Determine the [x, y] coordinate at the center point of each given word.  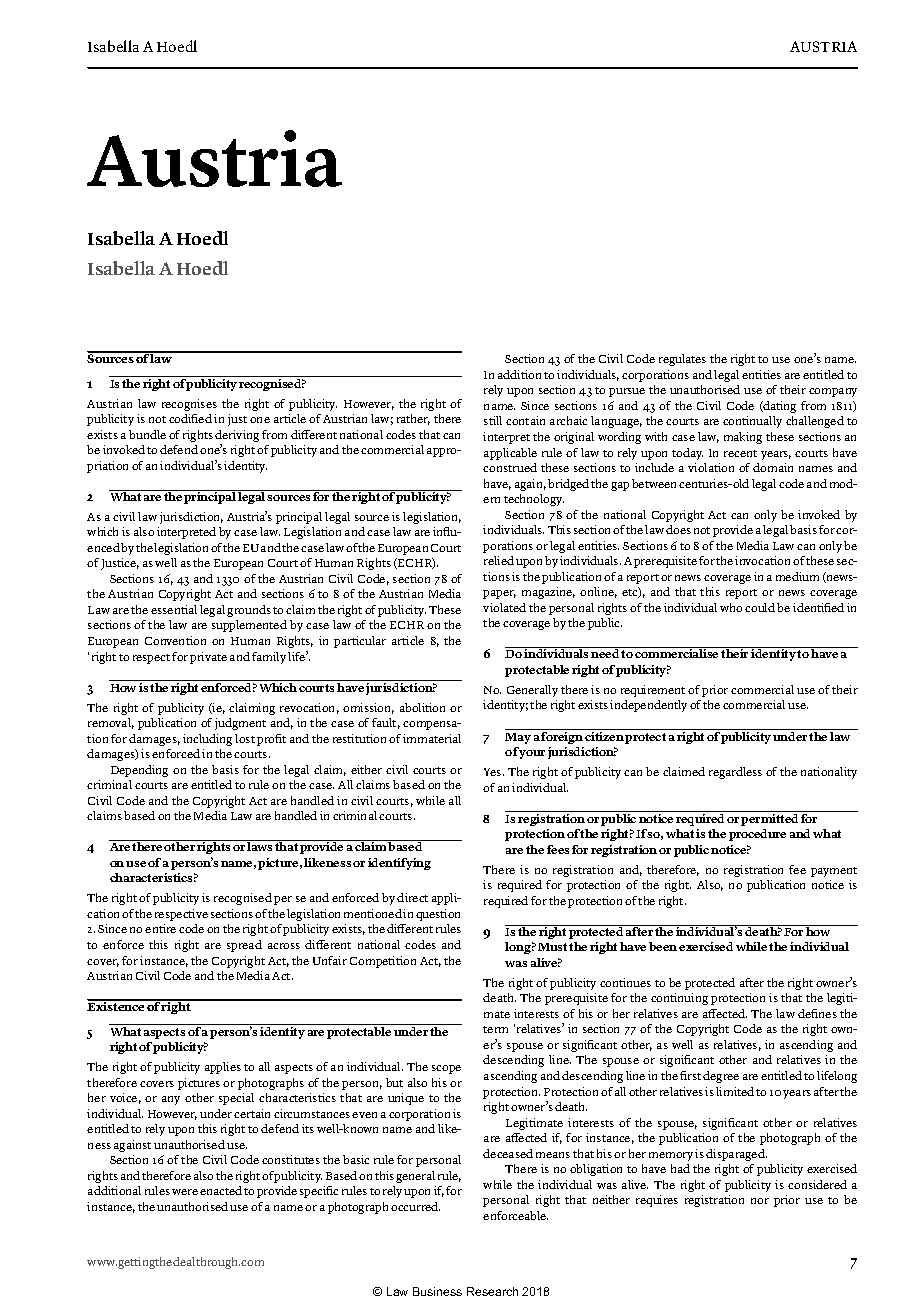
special [236, 1099]
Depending [139, 771]
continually [752, 422]
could [760, 607]
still [493, 420]
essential [174, 609]
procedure [757, 835]
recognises [189, 405]
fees [558, 849]
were [185, 1192]
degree [721, 1077]
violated [504, 607]
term [495, 1029]
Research [492, 1291]
